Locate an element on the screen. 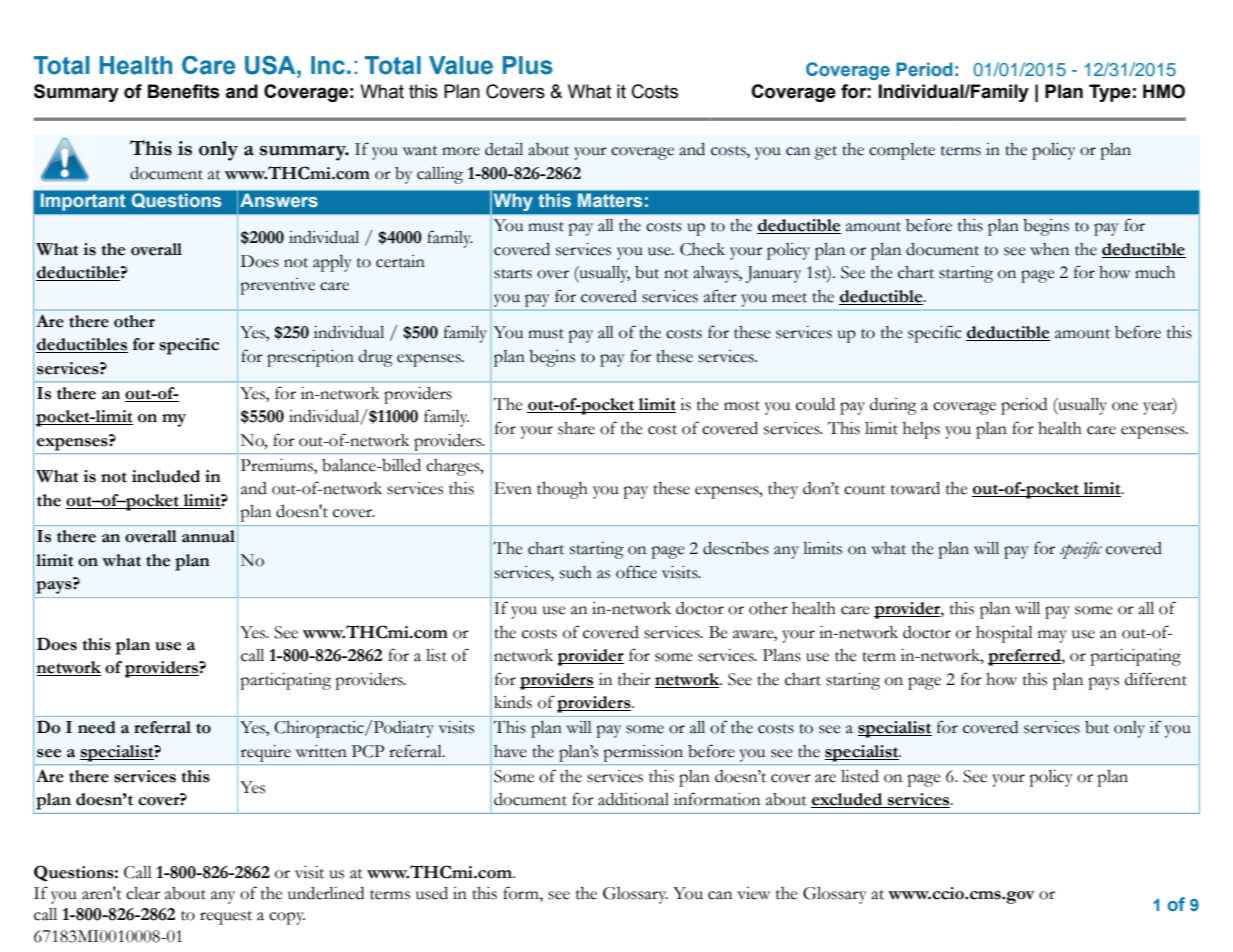  toward is located at coordinates (915, 488).
